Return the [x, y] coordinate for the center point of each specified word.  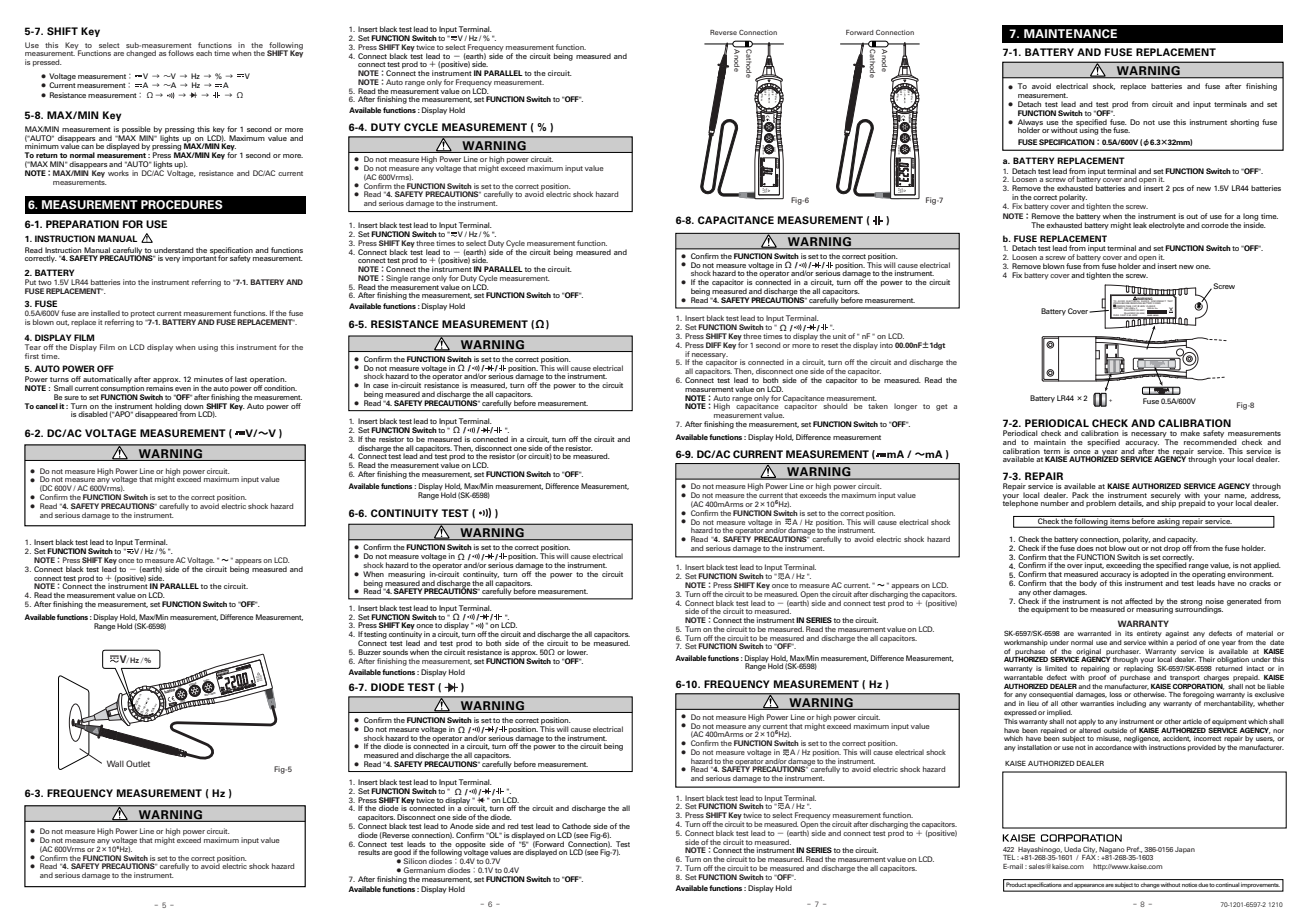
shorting [1244, 123]
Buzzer [369, 652]
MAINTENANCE [1070, 33]
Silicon [415, 861]
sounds [395, 652]
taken [878, 406]
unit [839, 336]
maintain [1050, 442]
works [118, 173]
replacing [1138, 669]
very [172, 260]
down [193, 406]
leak [1140, 225]
